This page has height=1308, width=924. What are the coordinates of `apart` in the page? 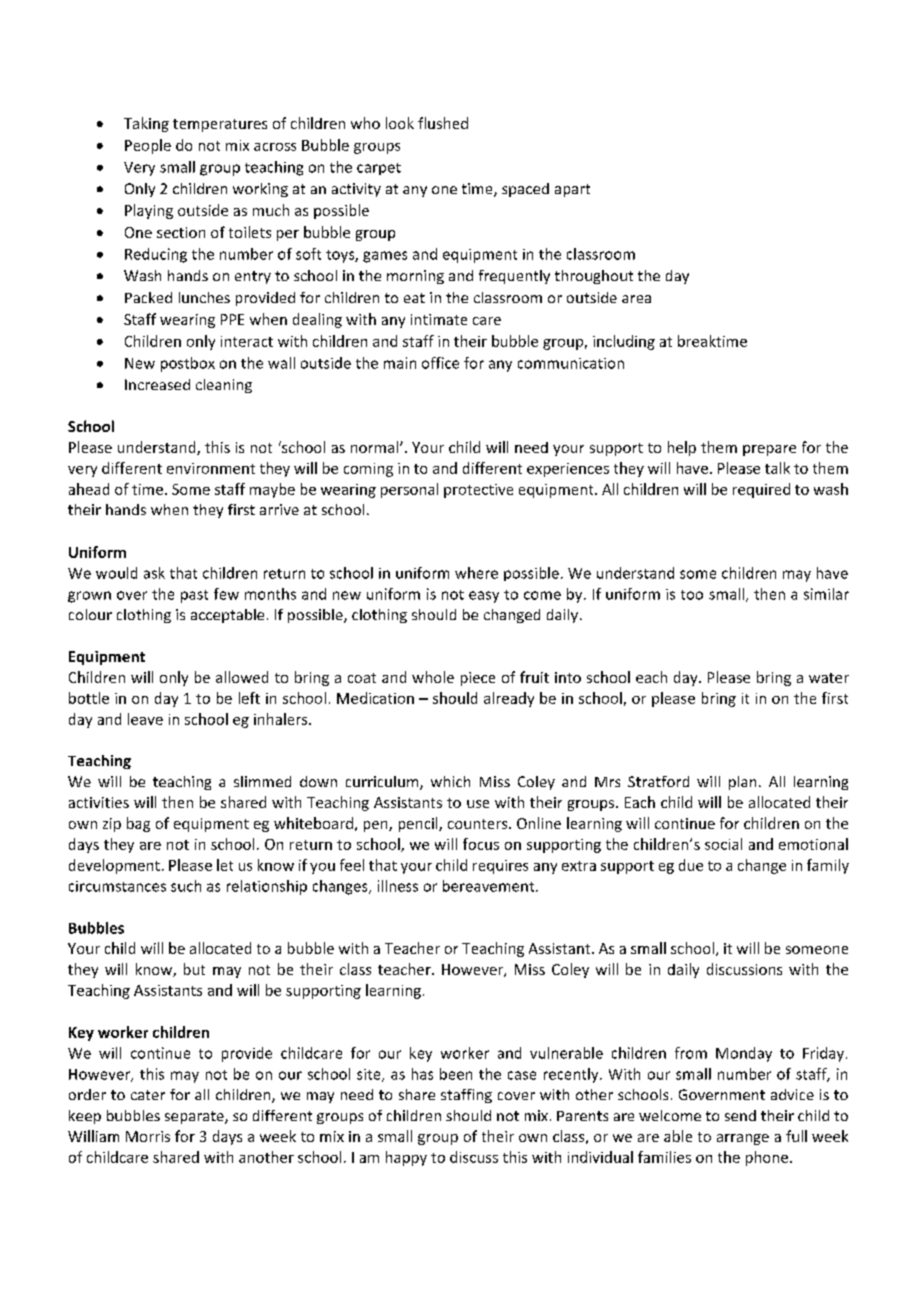 It's located at (572, 190).
